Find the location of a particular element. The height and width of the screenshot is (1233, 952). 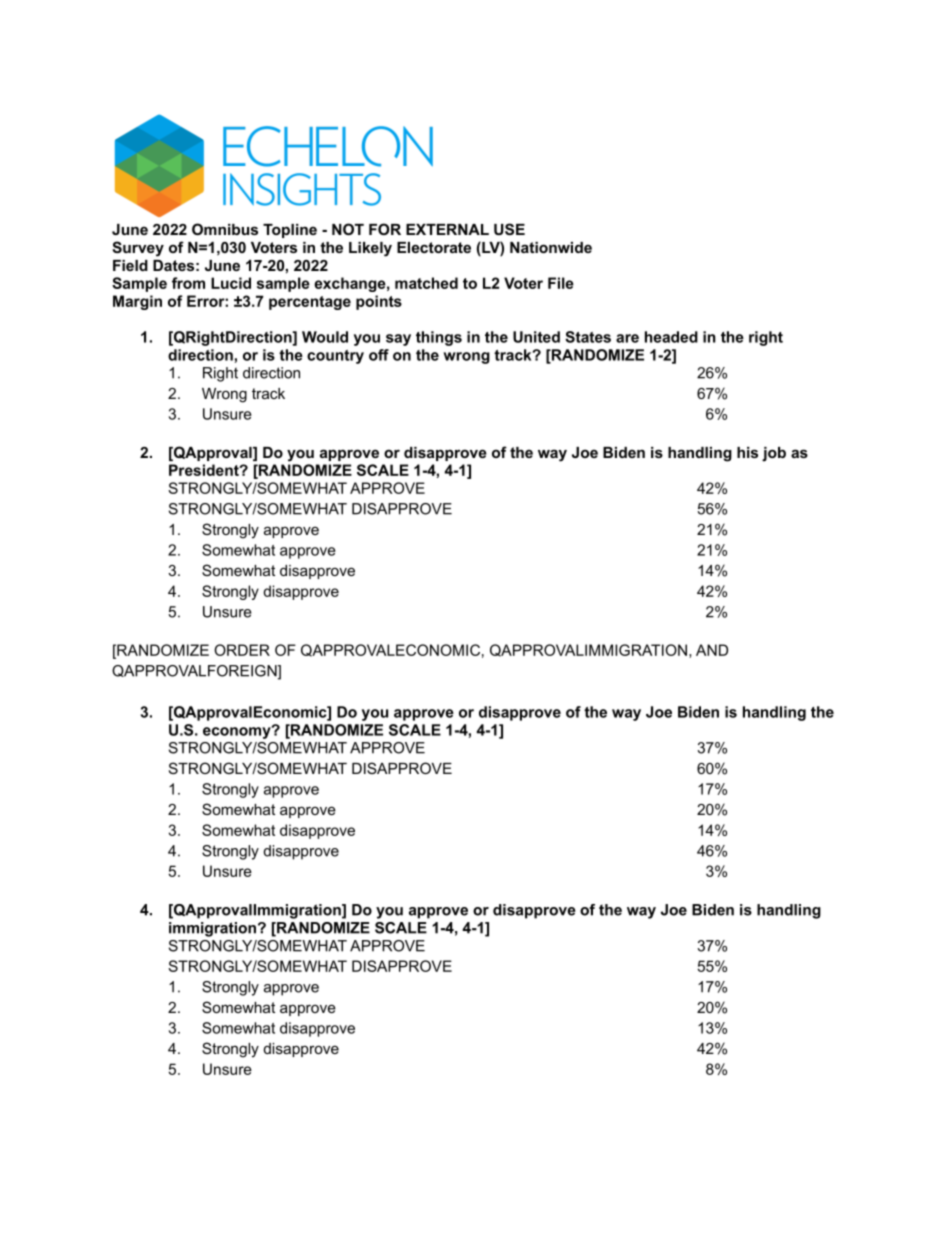

country is located at coordinates (335, 357).
